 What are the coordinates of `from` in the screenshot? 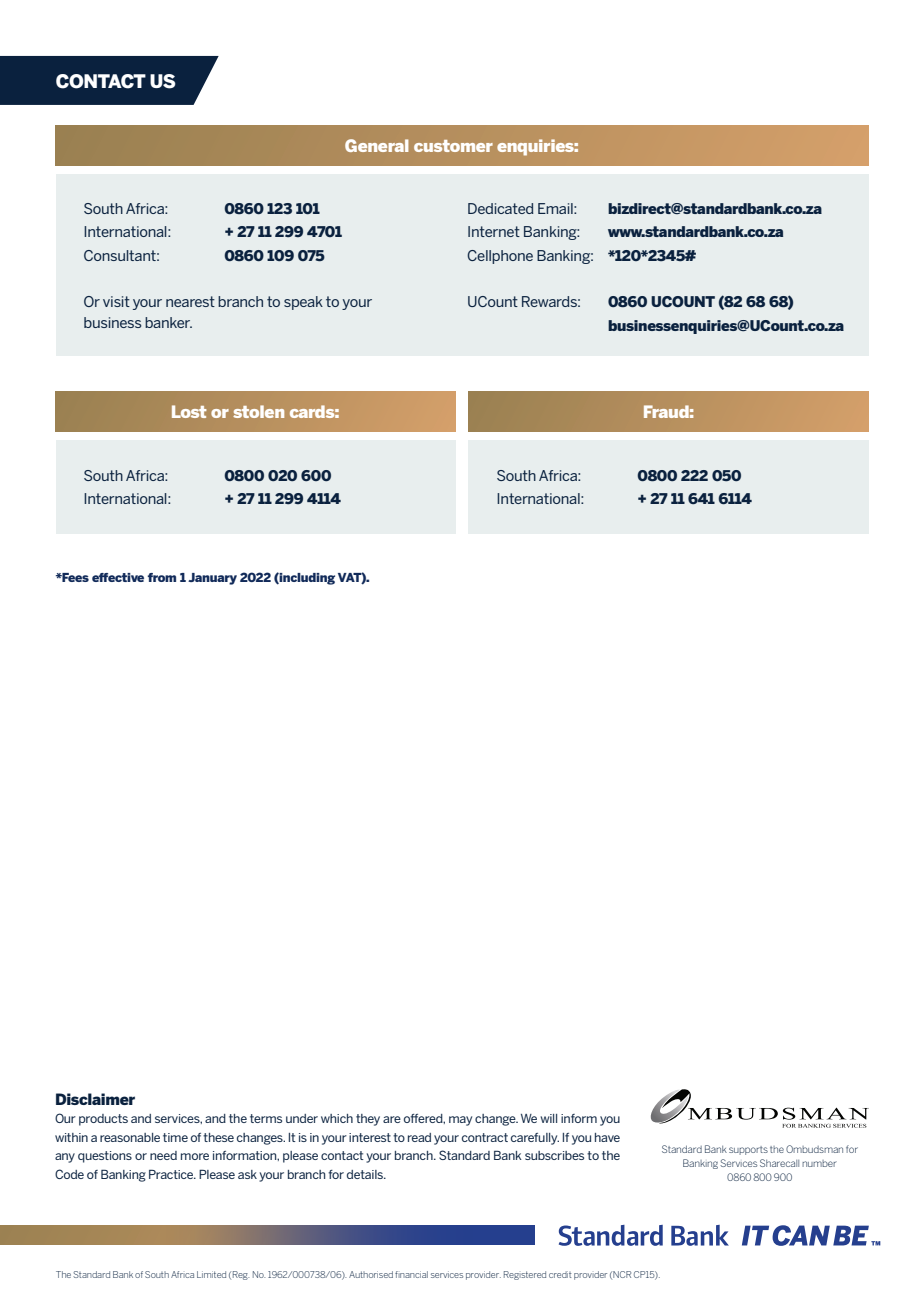 It's located at (162, 577).
